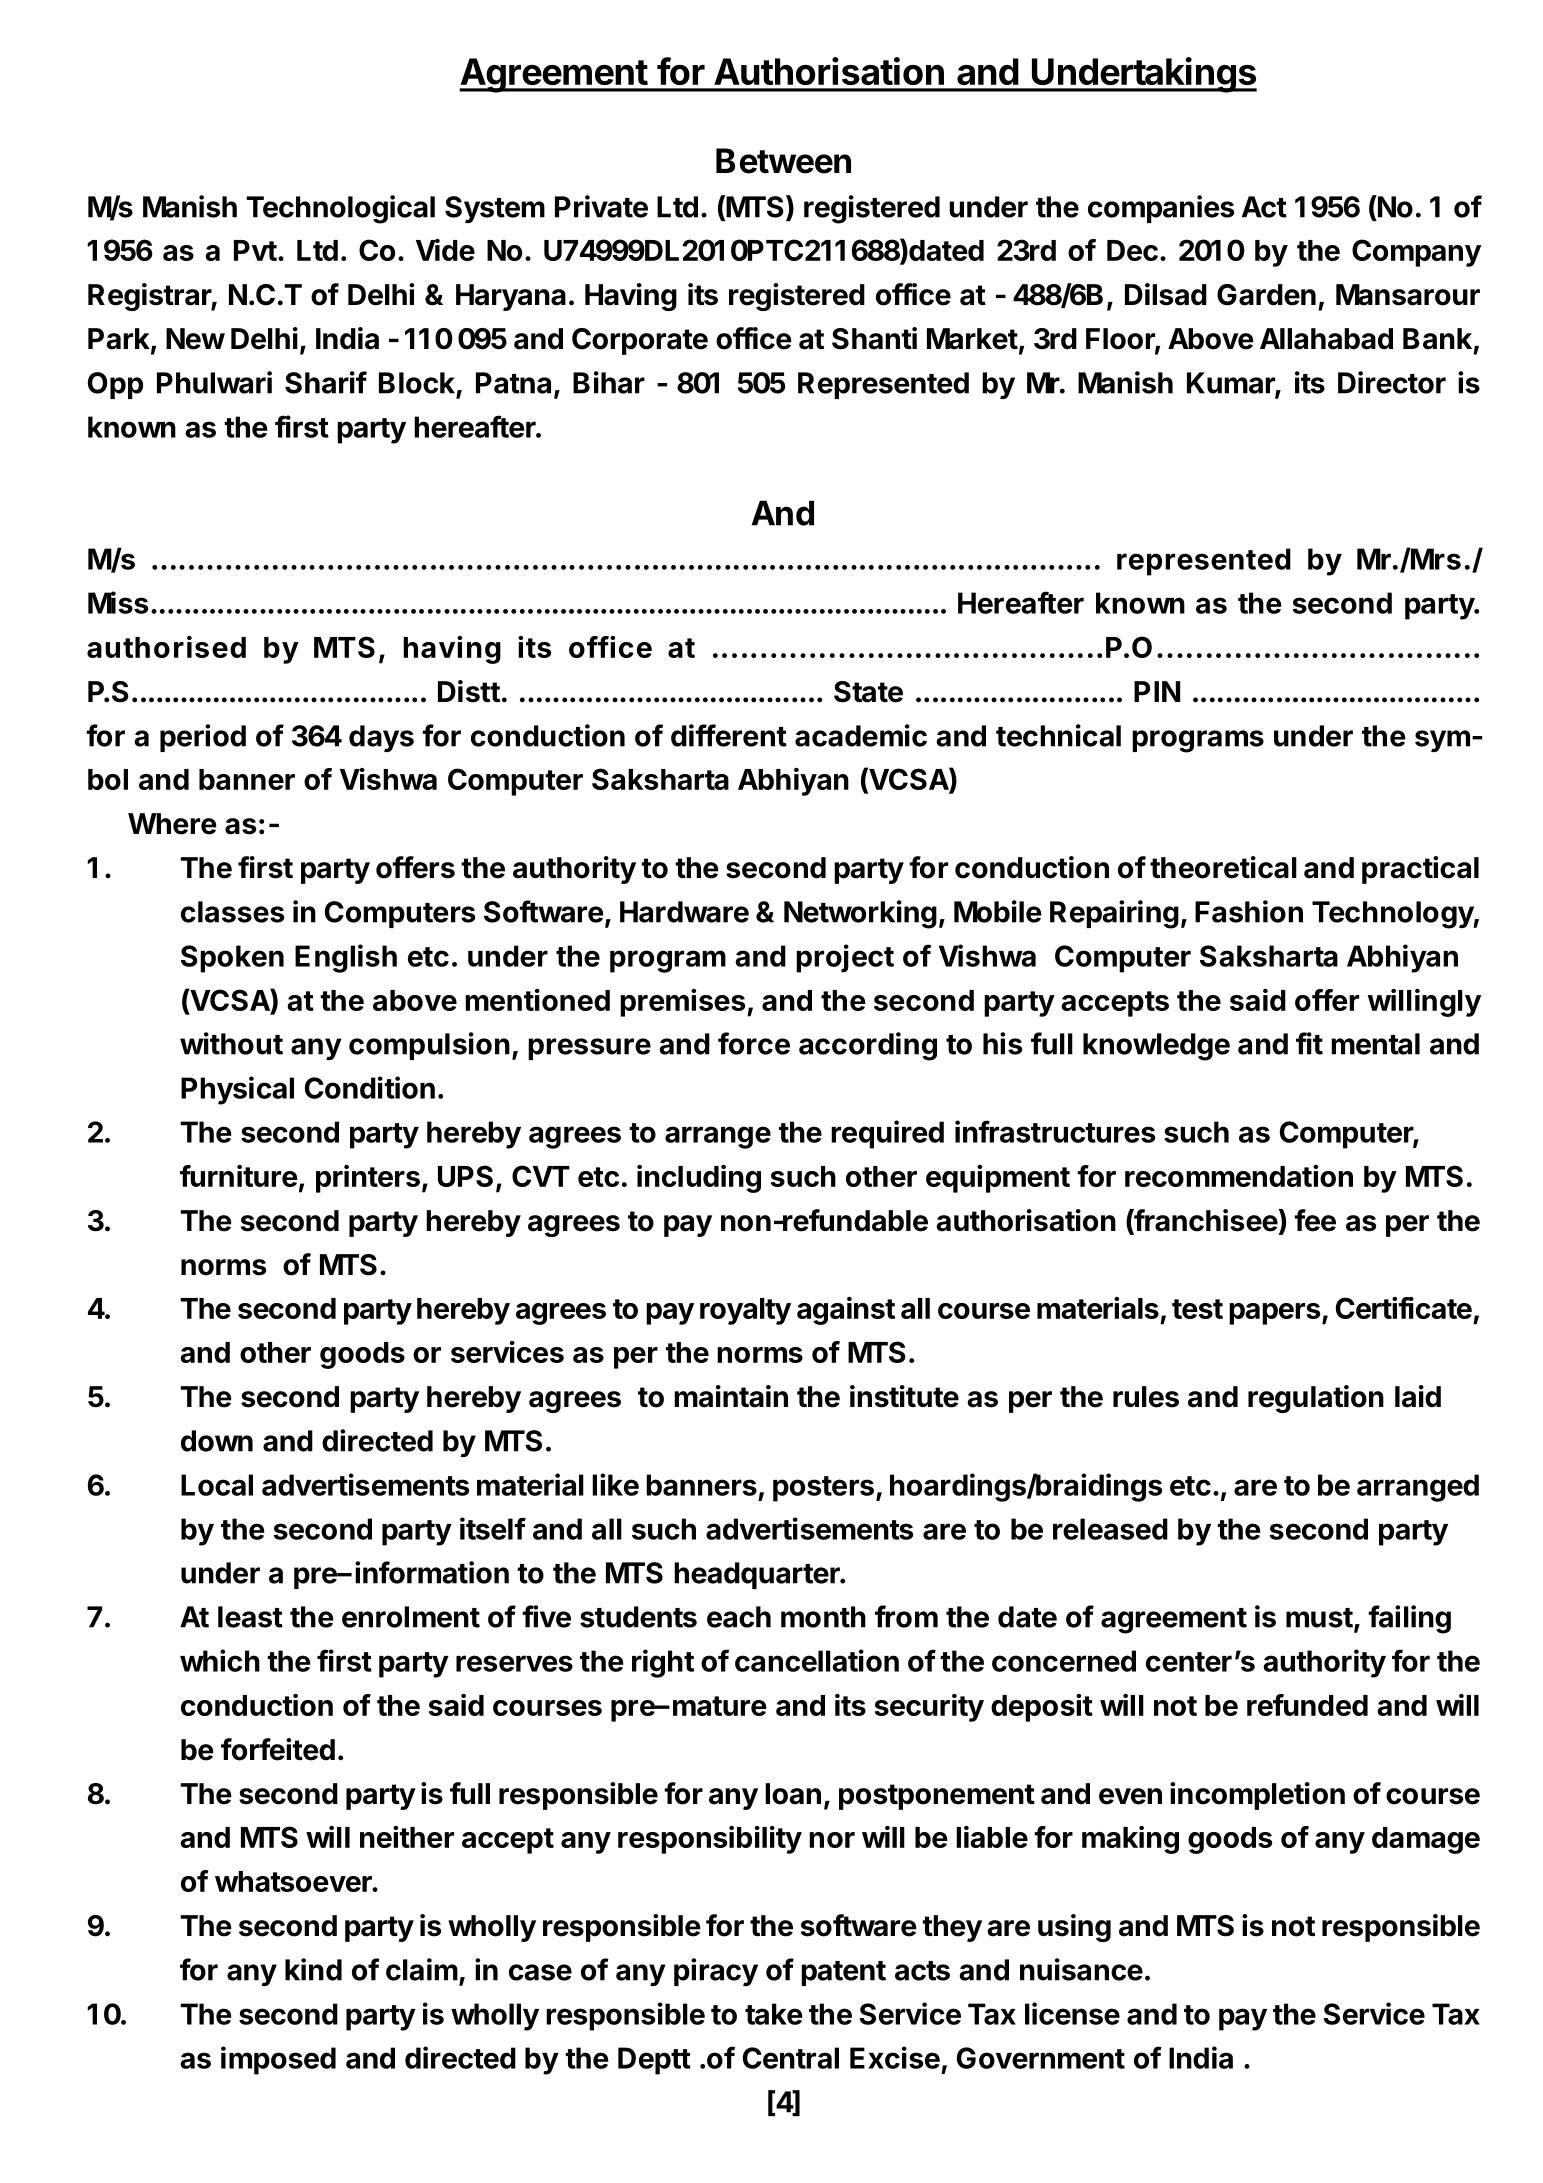 The height and width of the screenshot is (2183, 1543). What do you see at coordinates (783, 161) in the screenshot?
I see `Between` at bounding box center [783, 161].
